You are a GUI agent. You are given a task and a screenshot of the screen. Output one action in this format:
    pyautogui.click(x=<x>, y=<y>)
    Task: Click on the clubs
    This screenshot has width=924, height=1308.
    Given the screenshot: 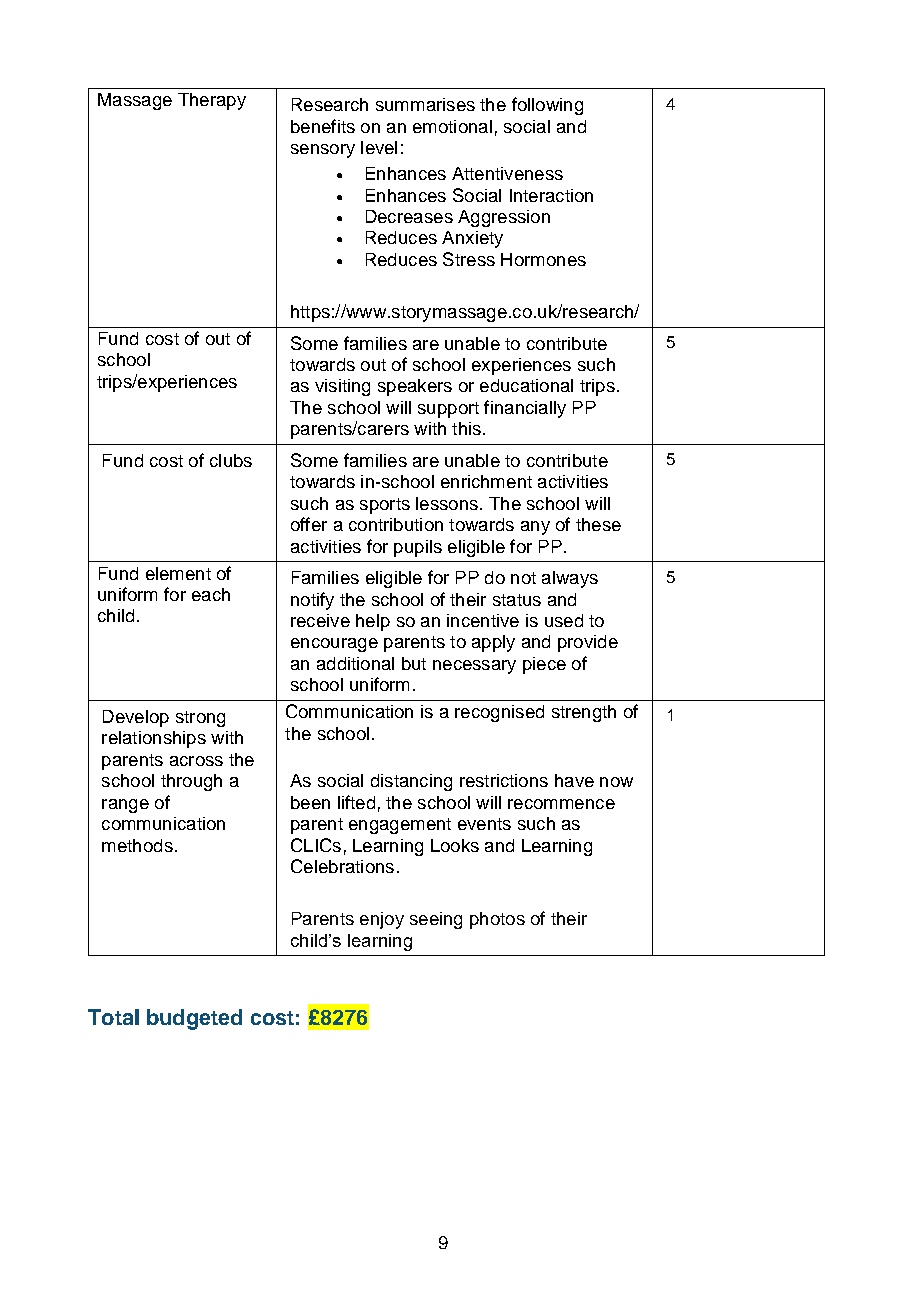 What is the action you would take?
    pyautogui.click(x=231, y=460)
